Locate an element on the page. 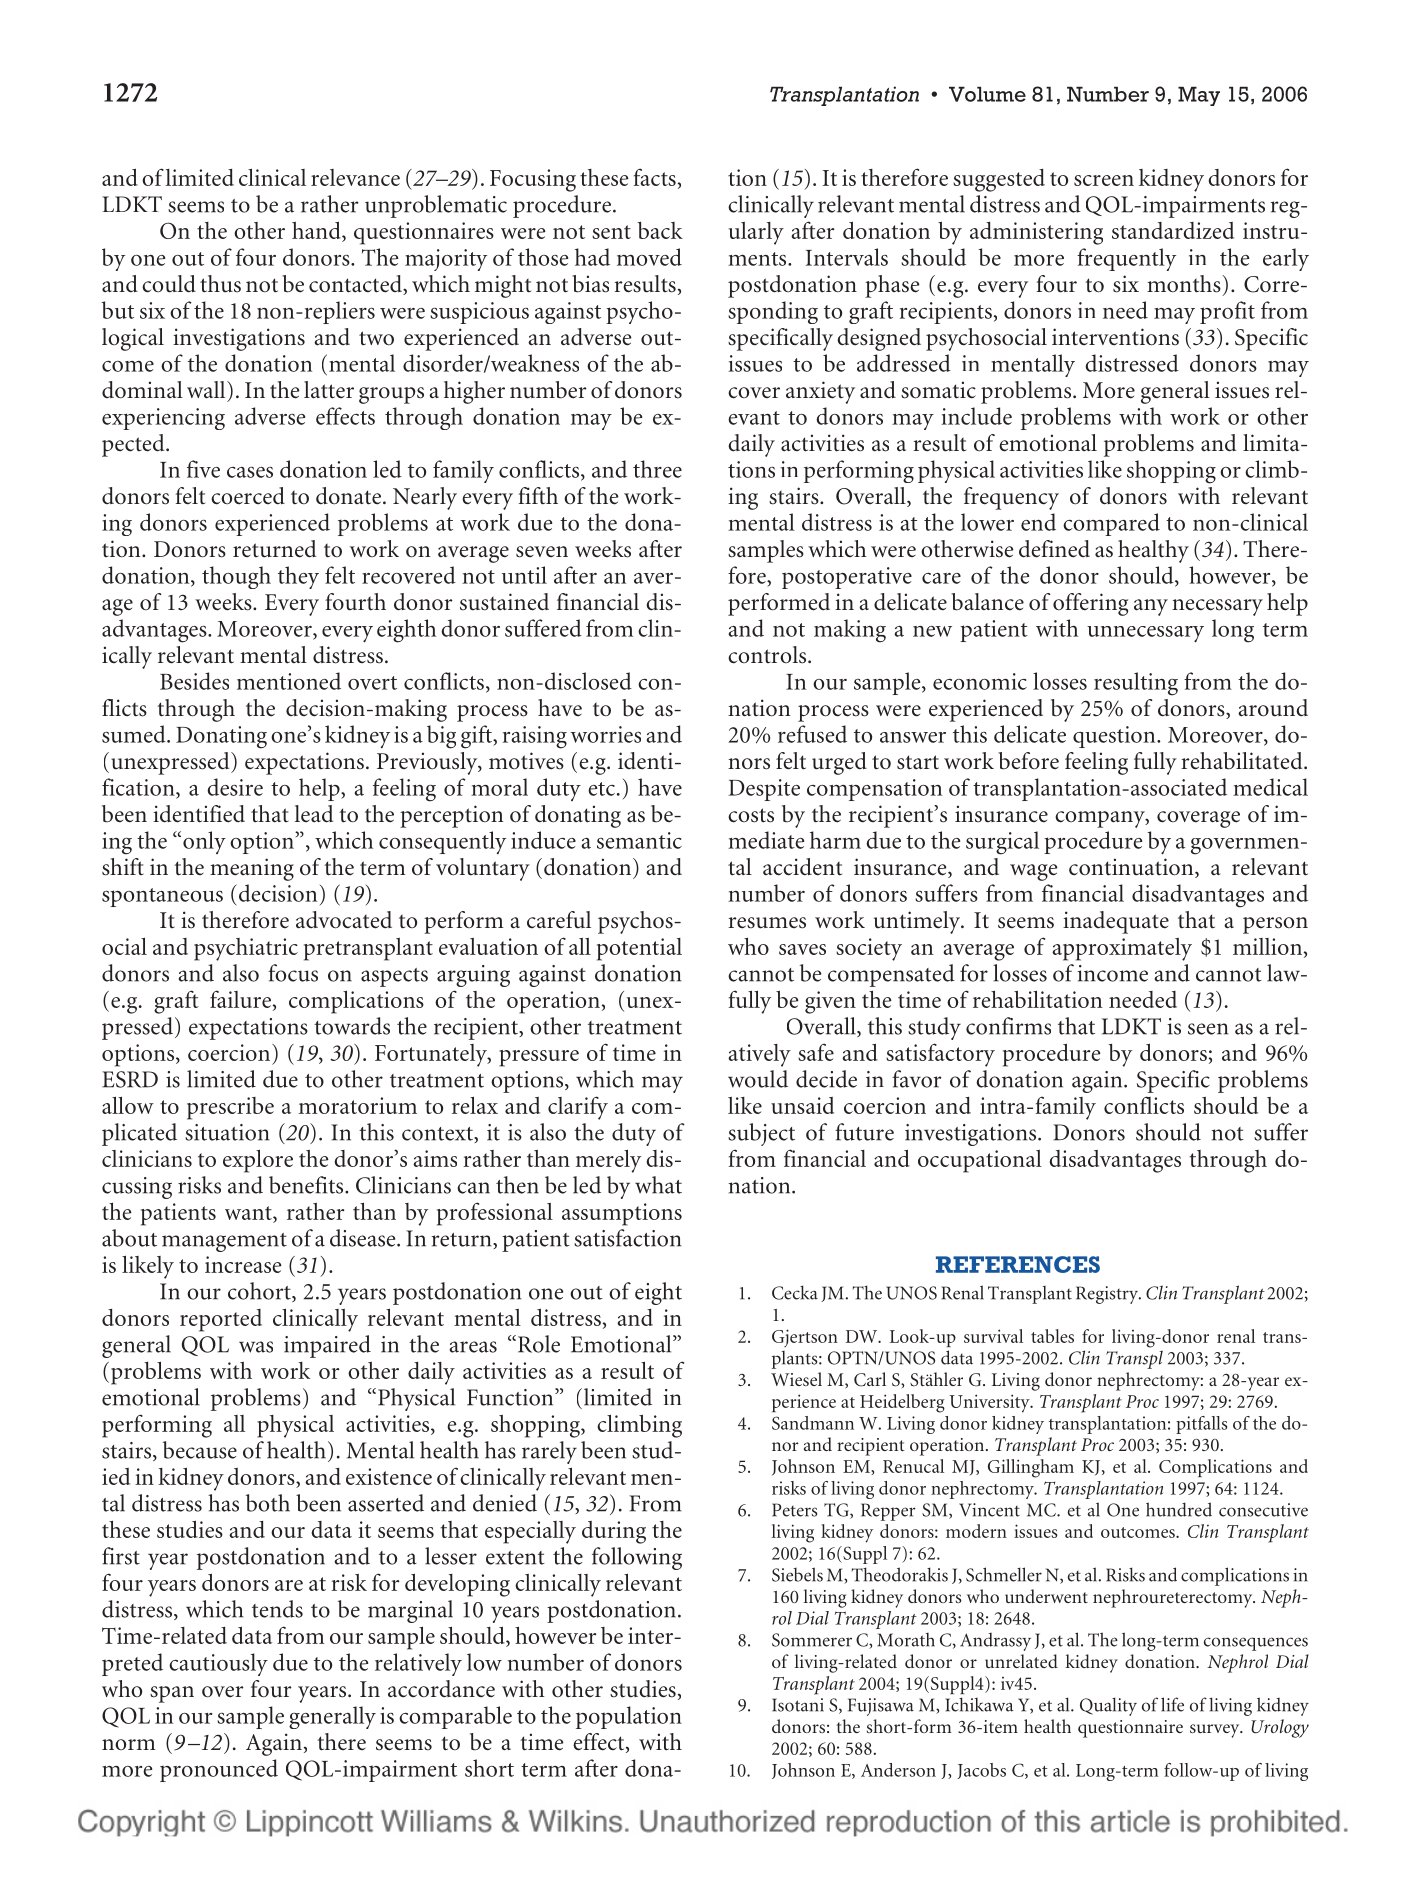  potential is located at coordinates (639, 949).
